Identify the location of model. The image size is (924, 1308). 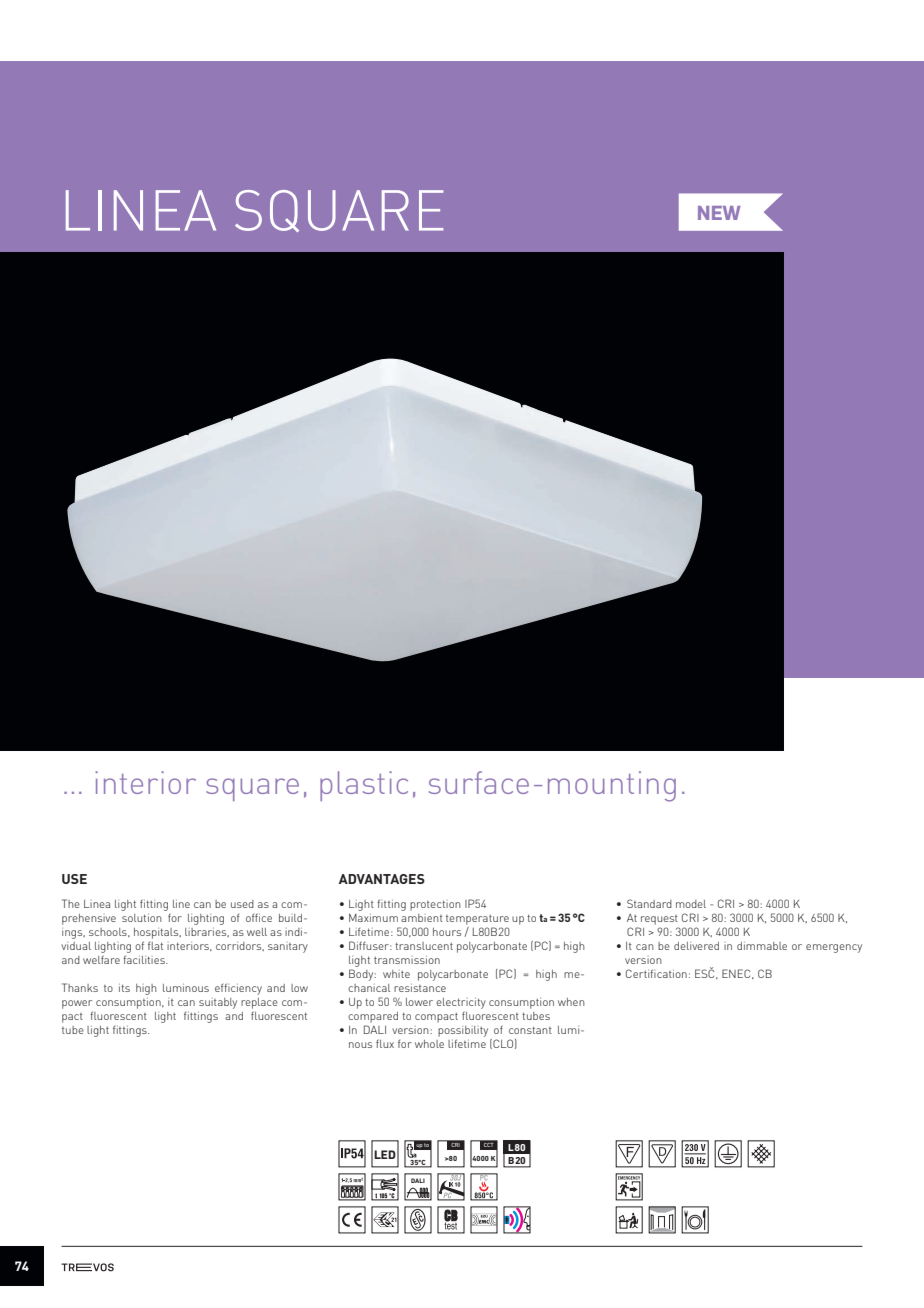
(691, 904).
